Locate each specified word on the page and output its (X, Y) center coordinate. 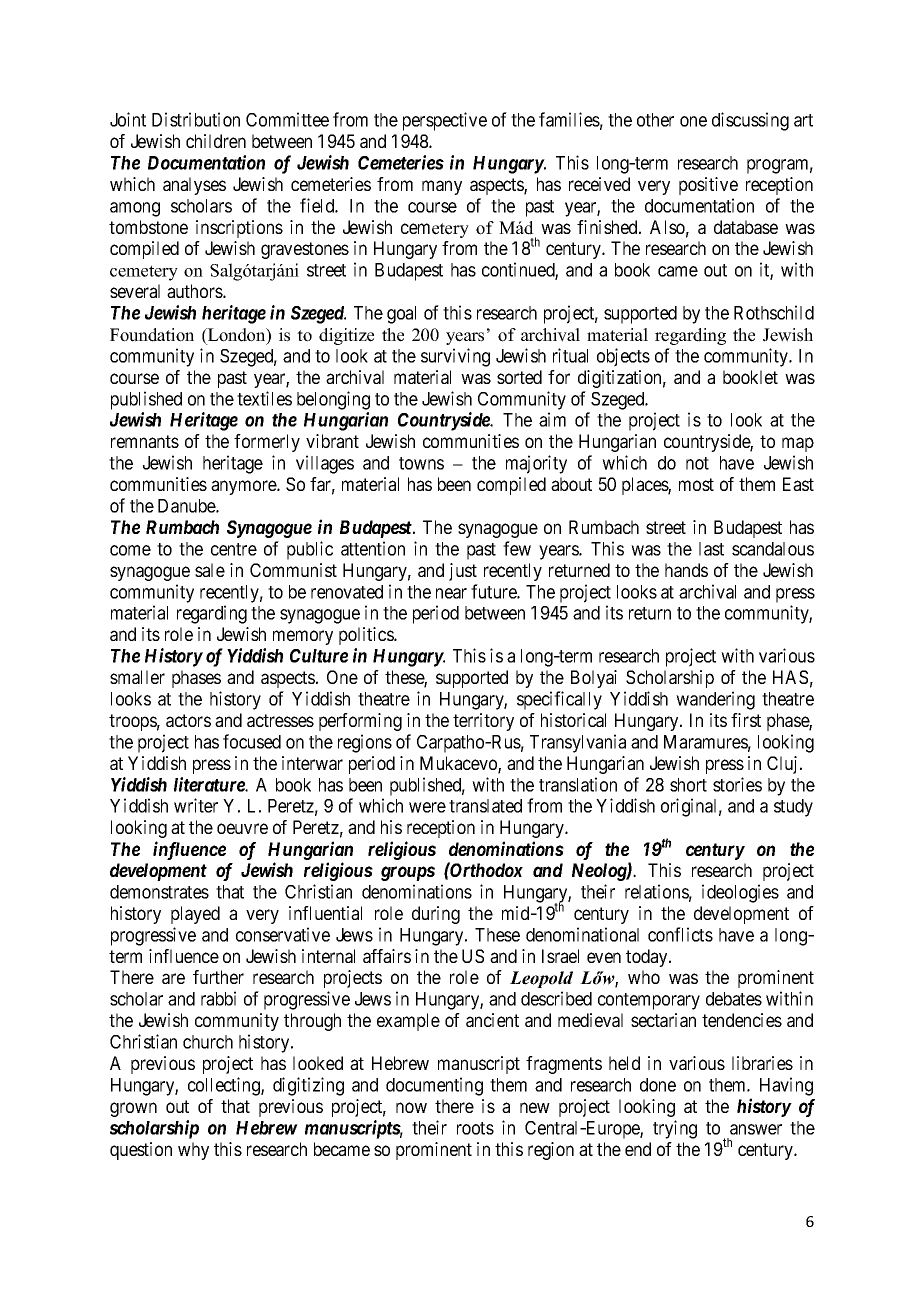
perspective (445, 121)
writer (196, 805)
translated (485, 806)
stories (737, 784)
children (216, 141)
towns (421, 463)
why (193, 1151)
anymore (244, 487)
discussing (750, 121)
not (697, 463)
